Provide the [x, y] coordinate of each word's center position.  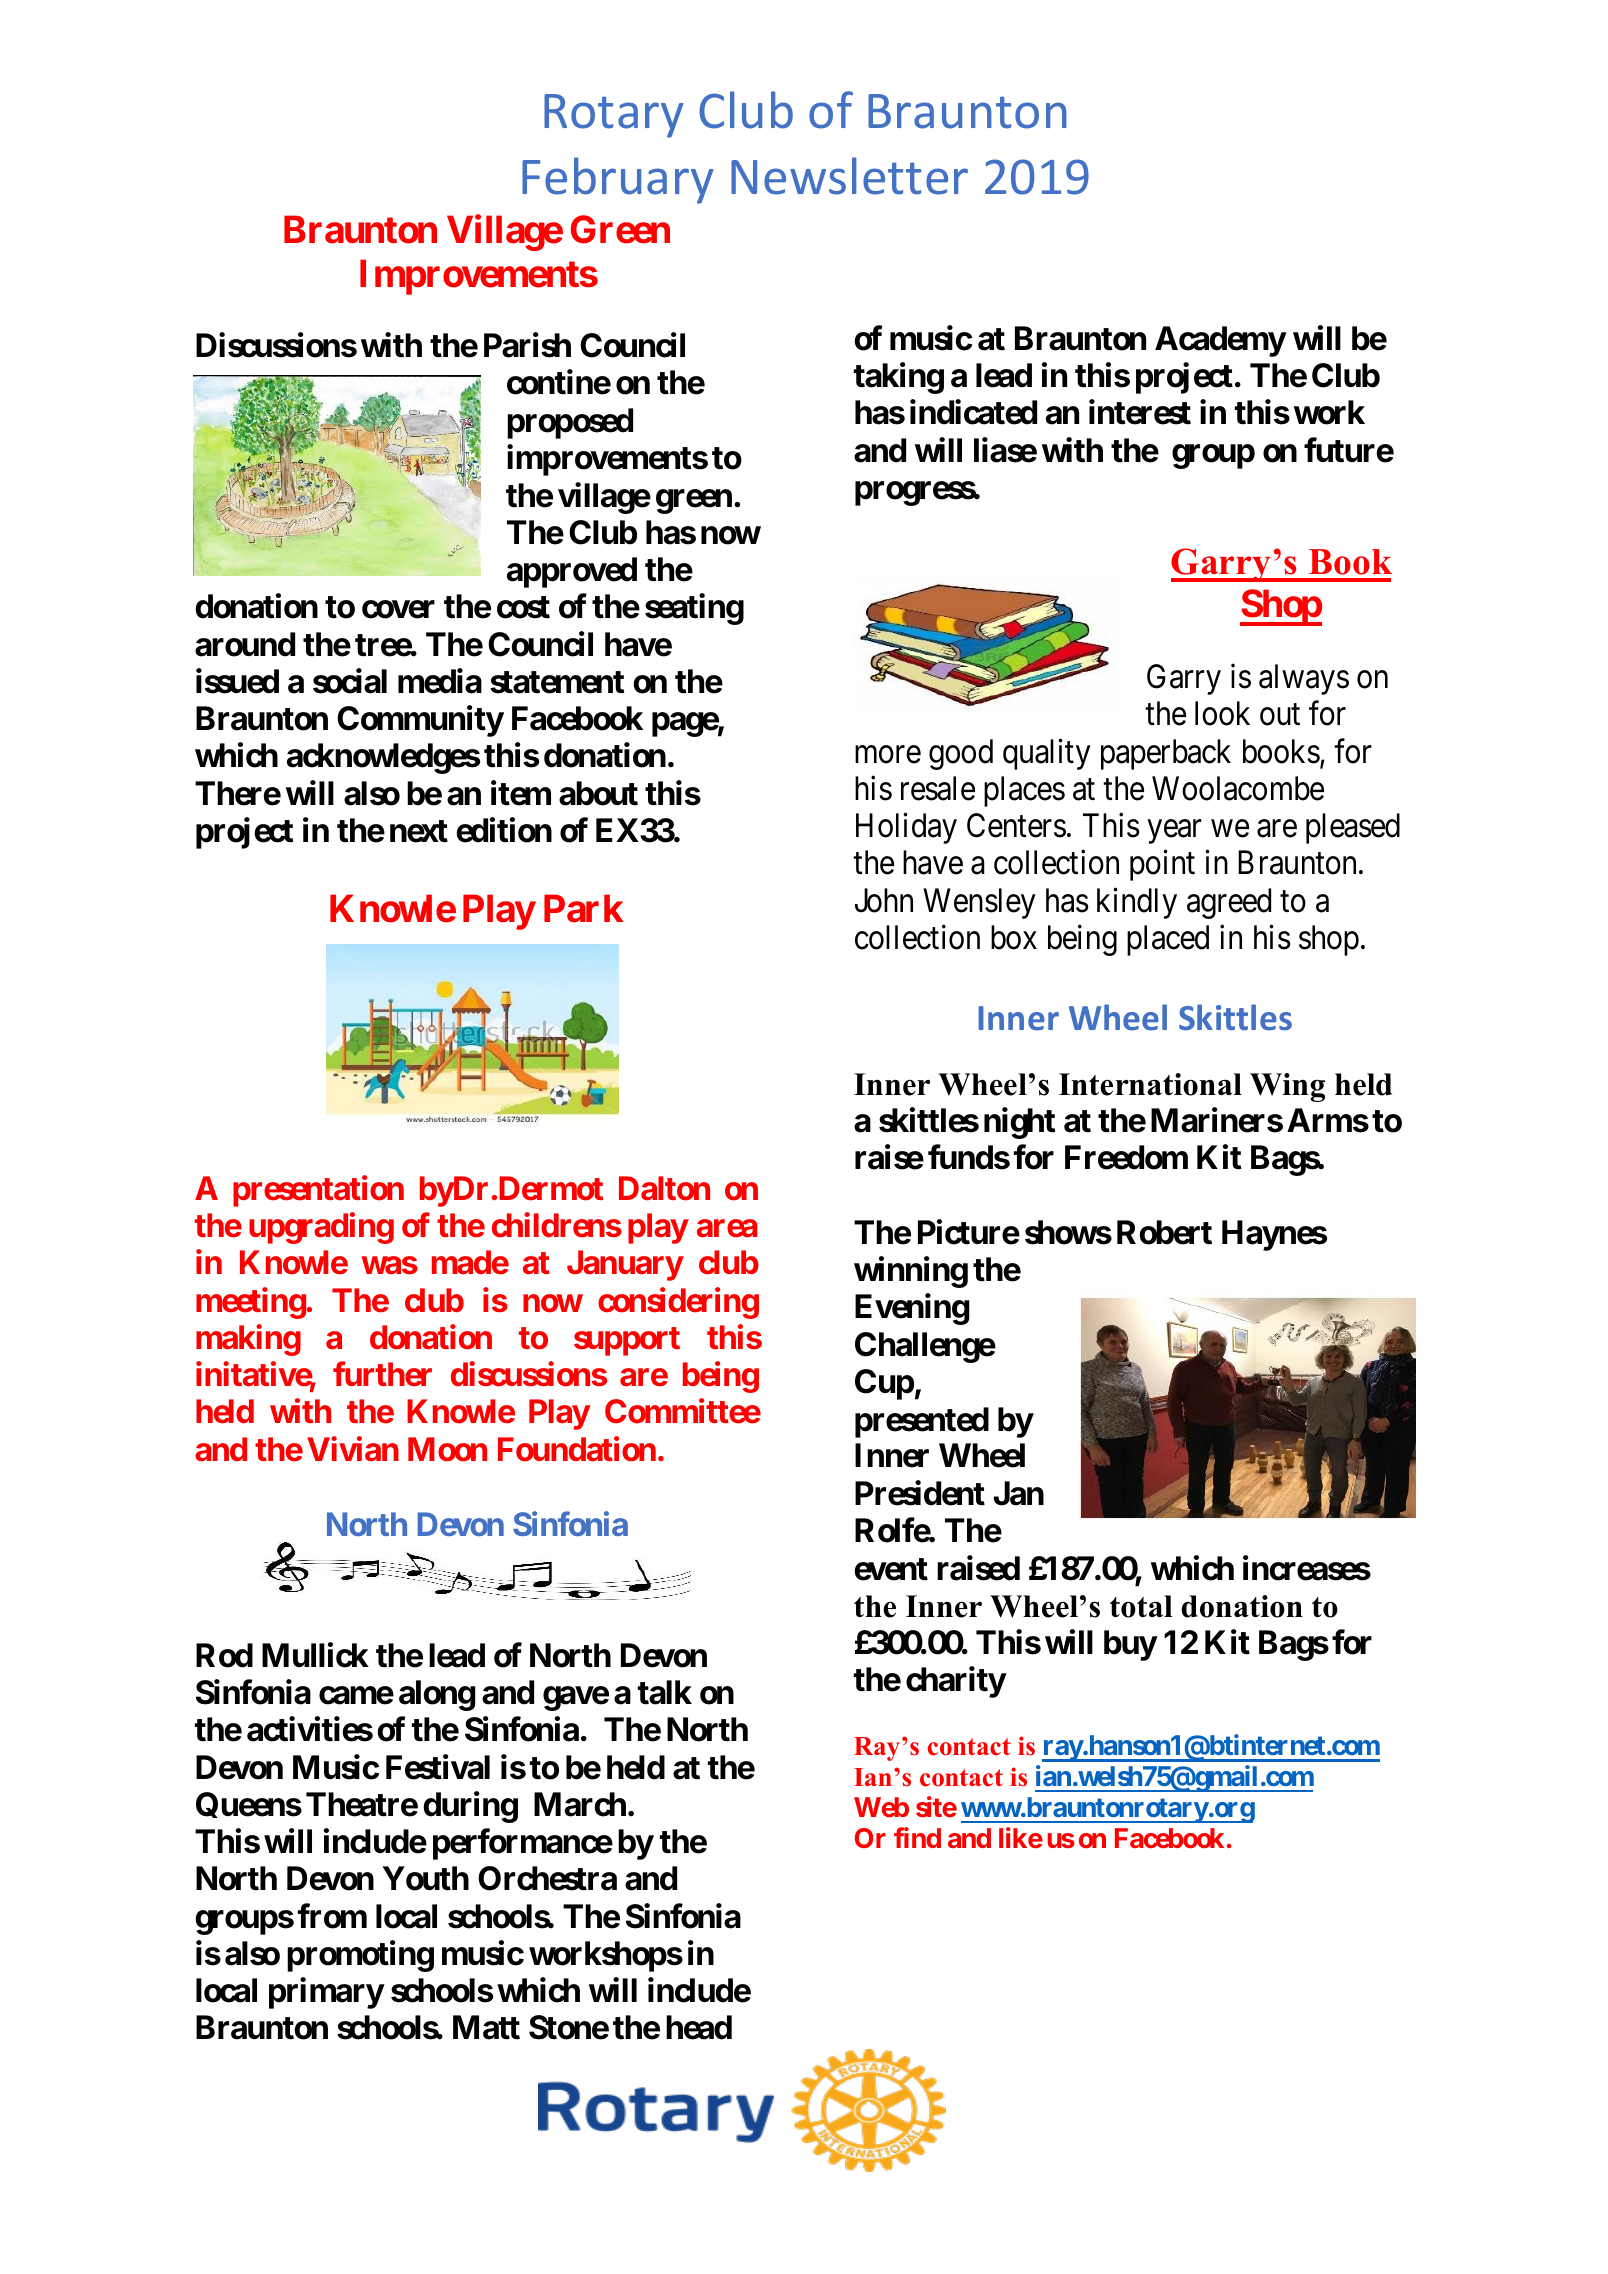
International [1150, 1084]
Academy [1220, 341]
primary [326, 1993]
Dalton [664, 1188]
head [699, 2028]
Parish [527, 345]
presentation [318, 1191]
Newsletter [849, 176]
